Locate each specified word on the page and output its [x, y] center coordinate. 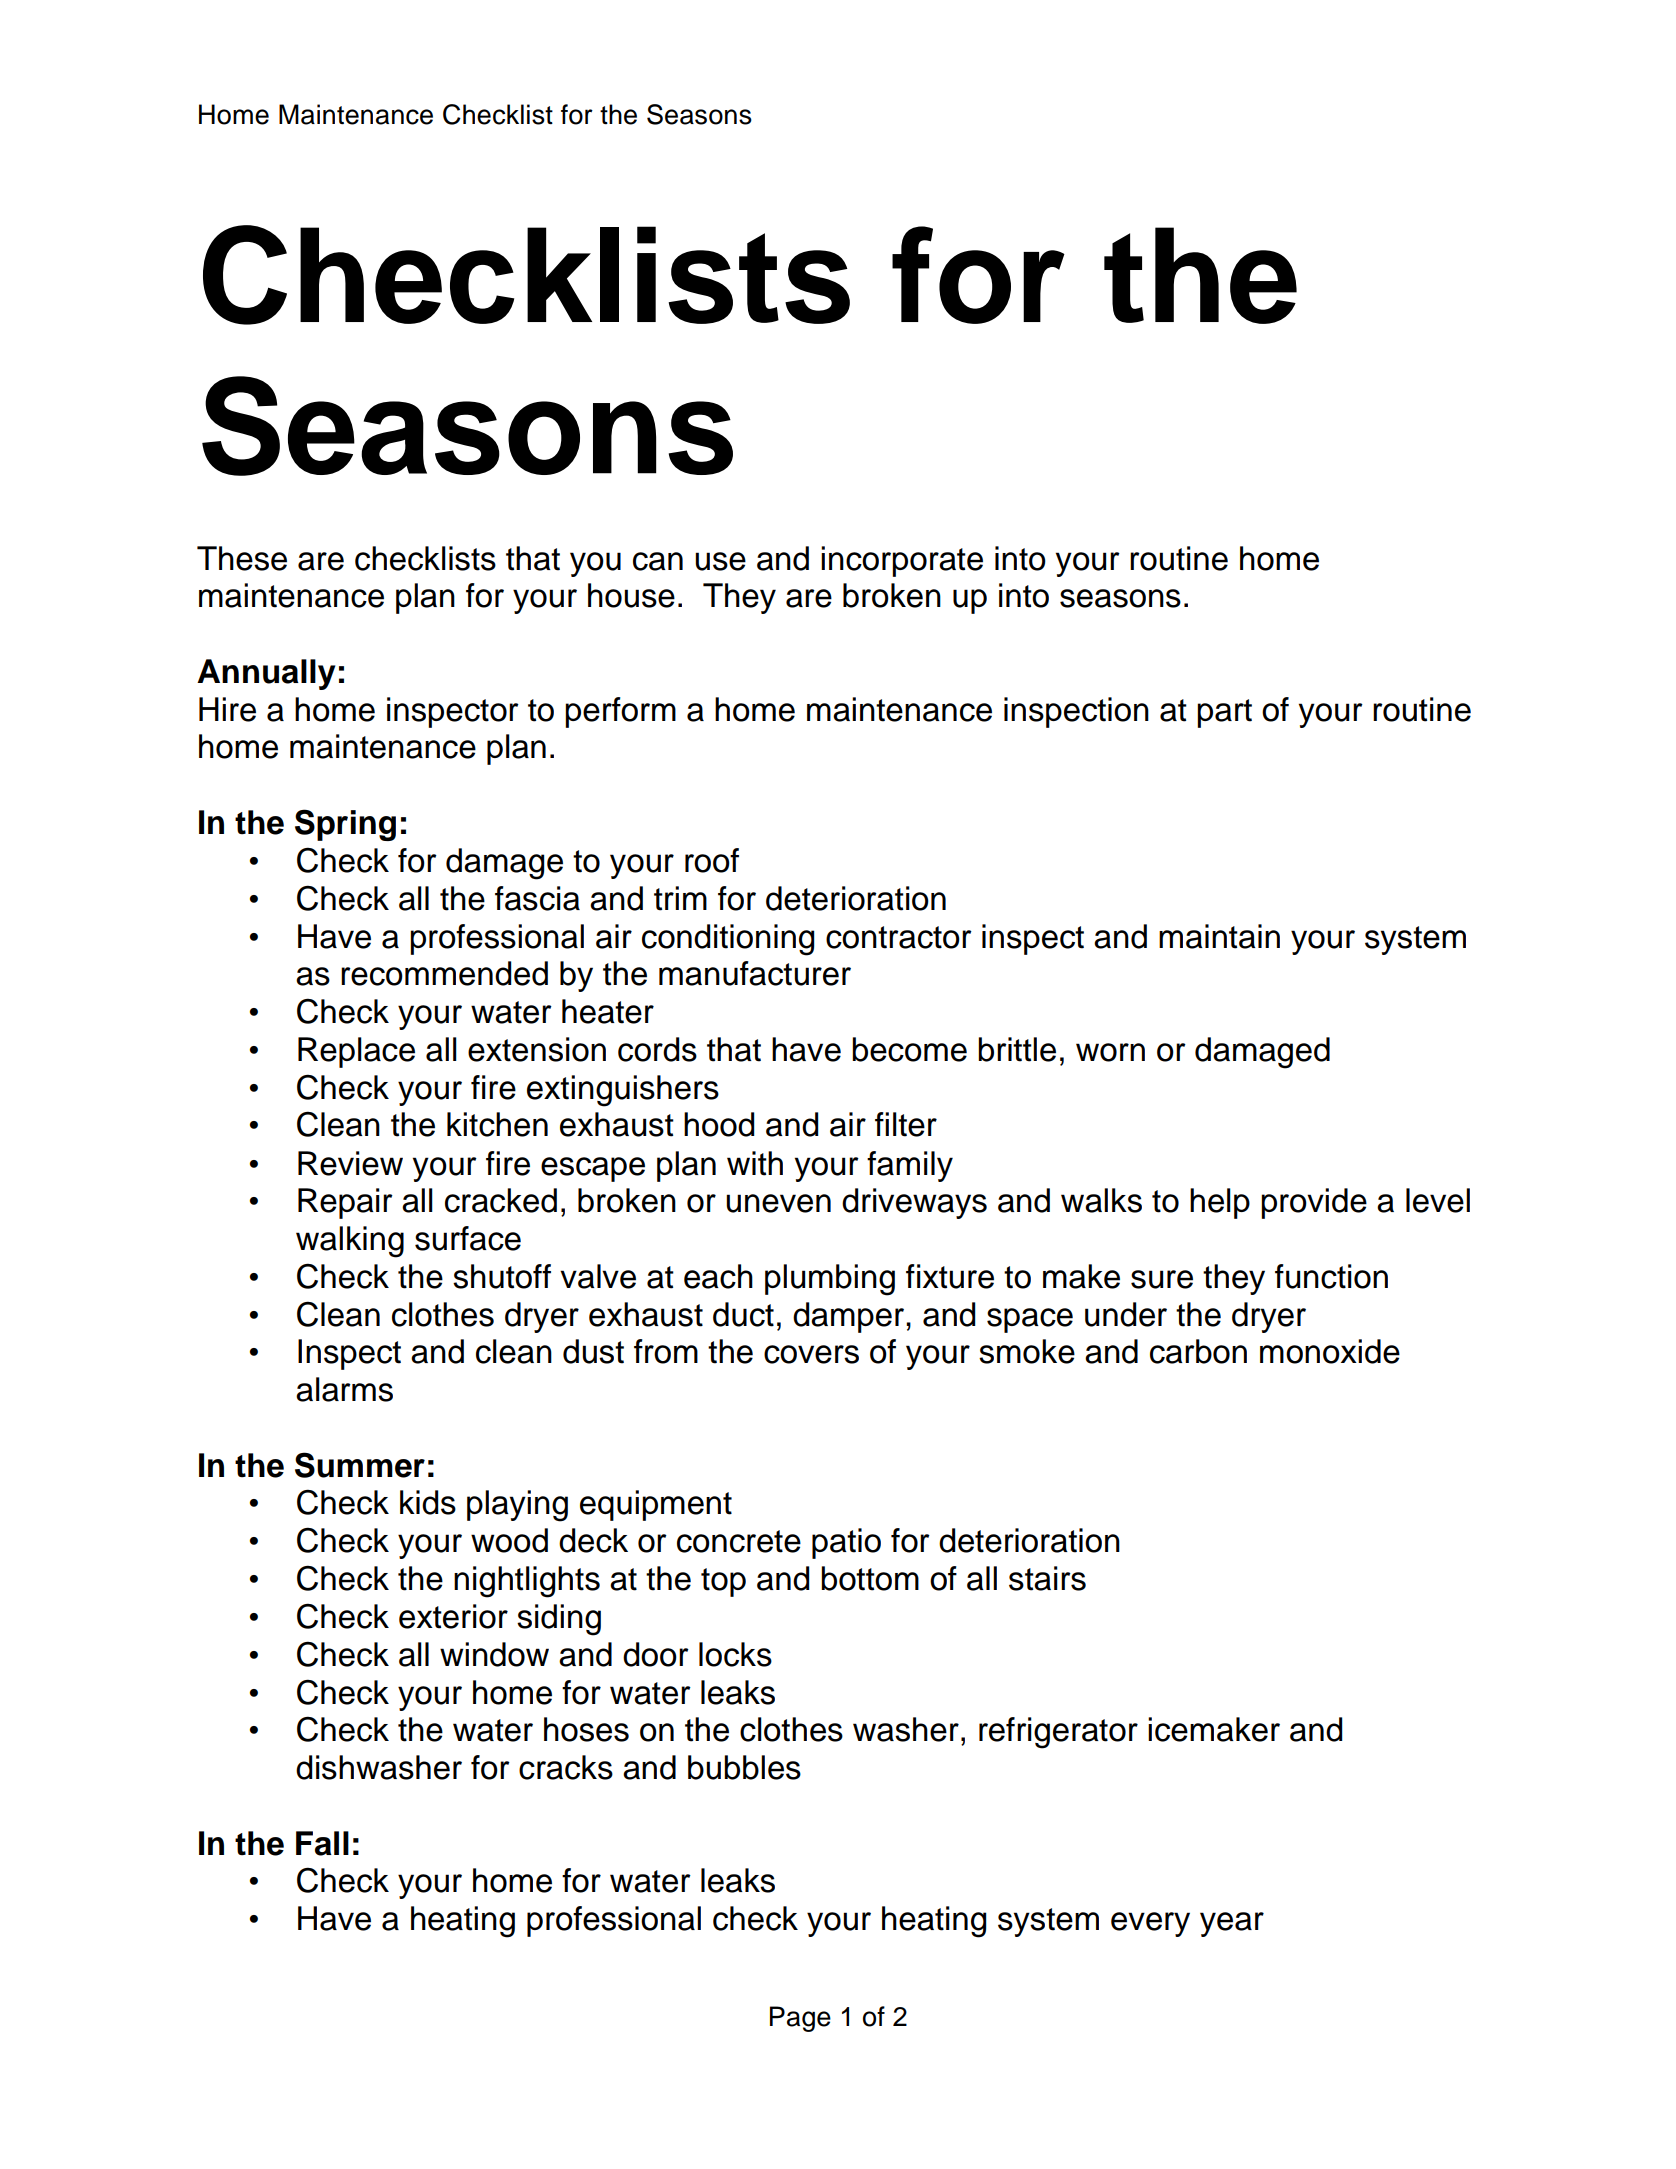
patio [846, 1543]
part [1224, 713]
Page [800, 2019]
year [1232, 1924]
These [242, 558]
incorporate [902, 561]
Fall [322, 1843]
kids [428, 1502]
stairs [1047, 1578]
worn [1110, 1052]
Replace [356, 1052]
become [909, 1049]
